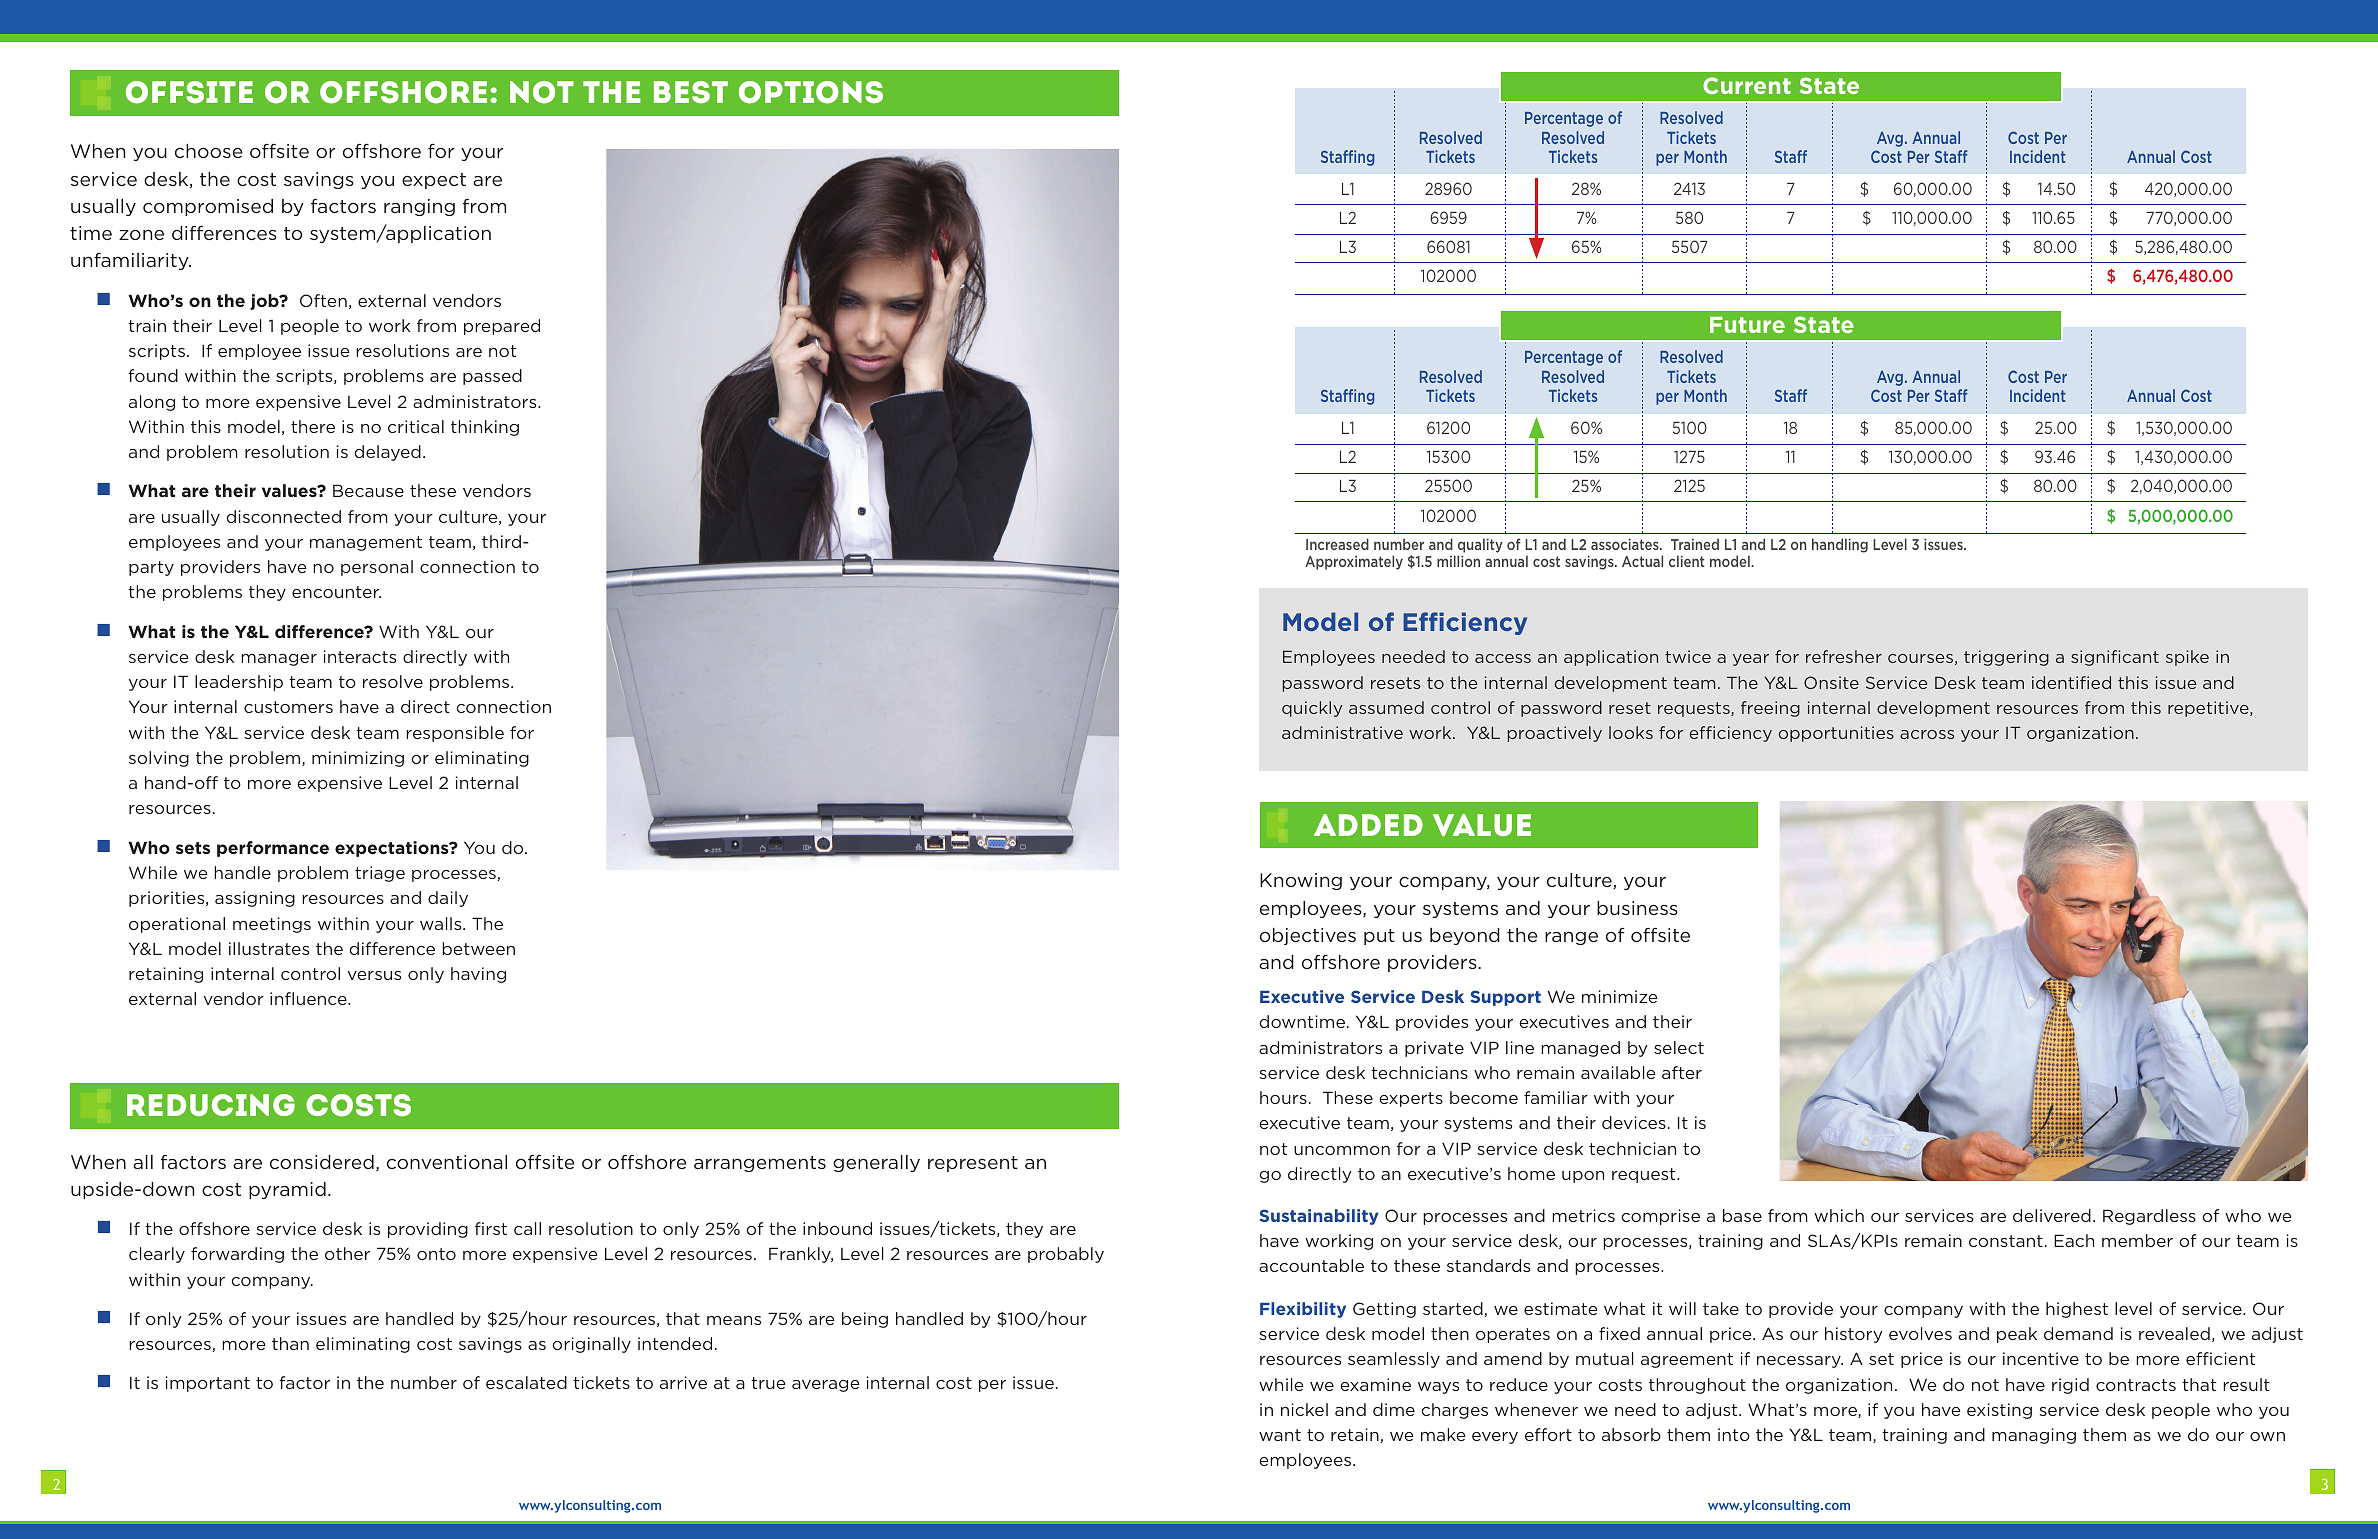  What do you see at coordinates (811, 92) in the page?
I see `Options` at bounding box center [811, 92].
